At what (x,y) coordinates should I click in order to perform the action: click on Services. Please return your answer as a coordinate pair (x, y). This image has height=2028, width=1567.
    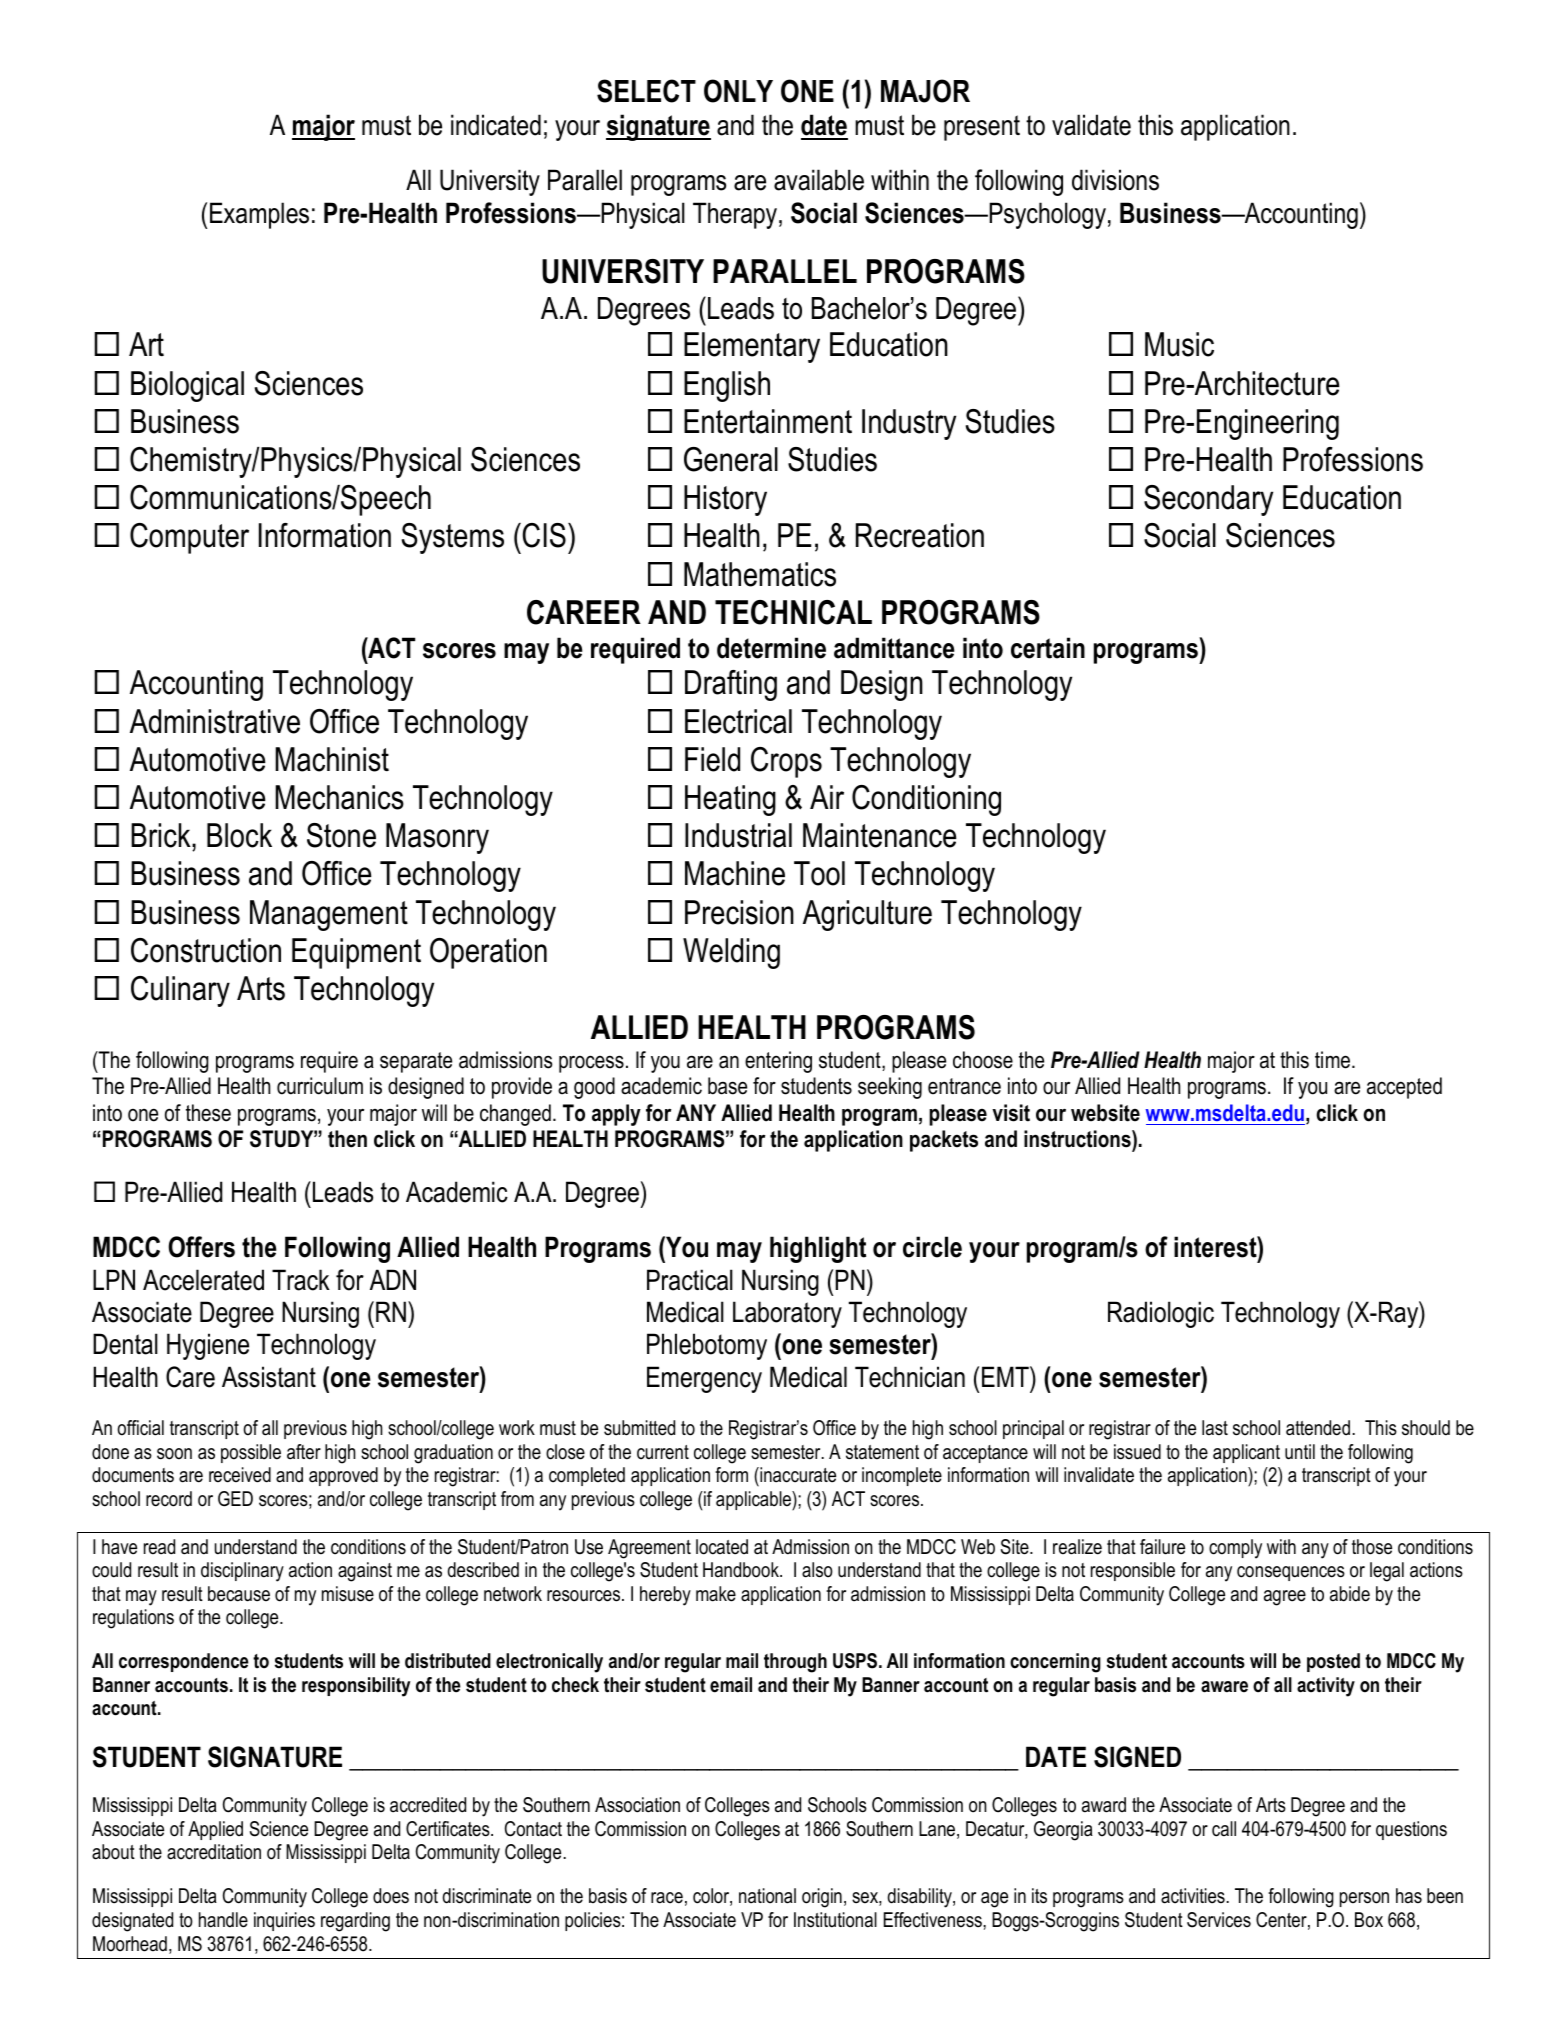
    Looking at the image, I should click on (1219, 1920).
